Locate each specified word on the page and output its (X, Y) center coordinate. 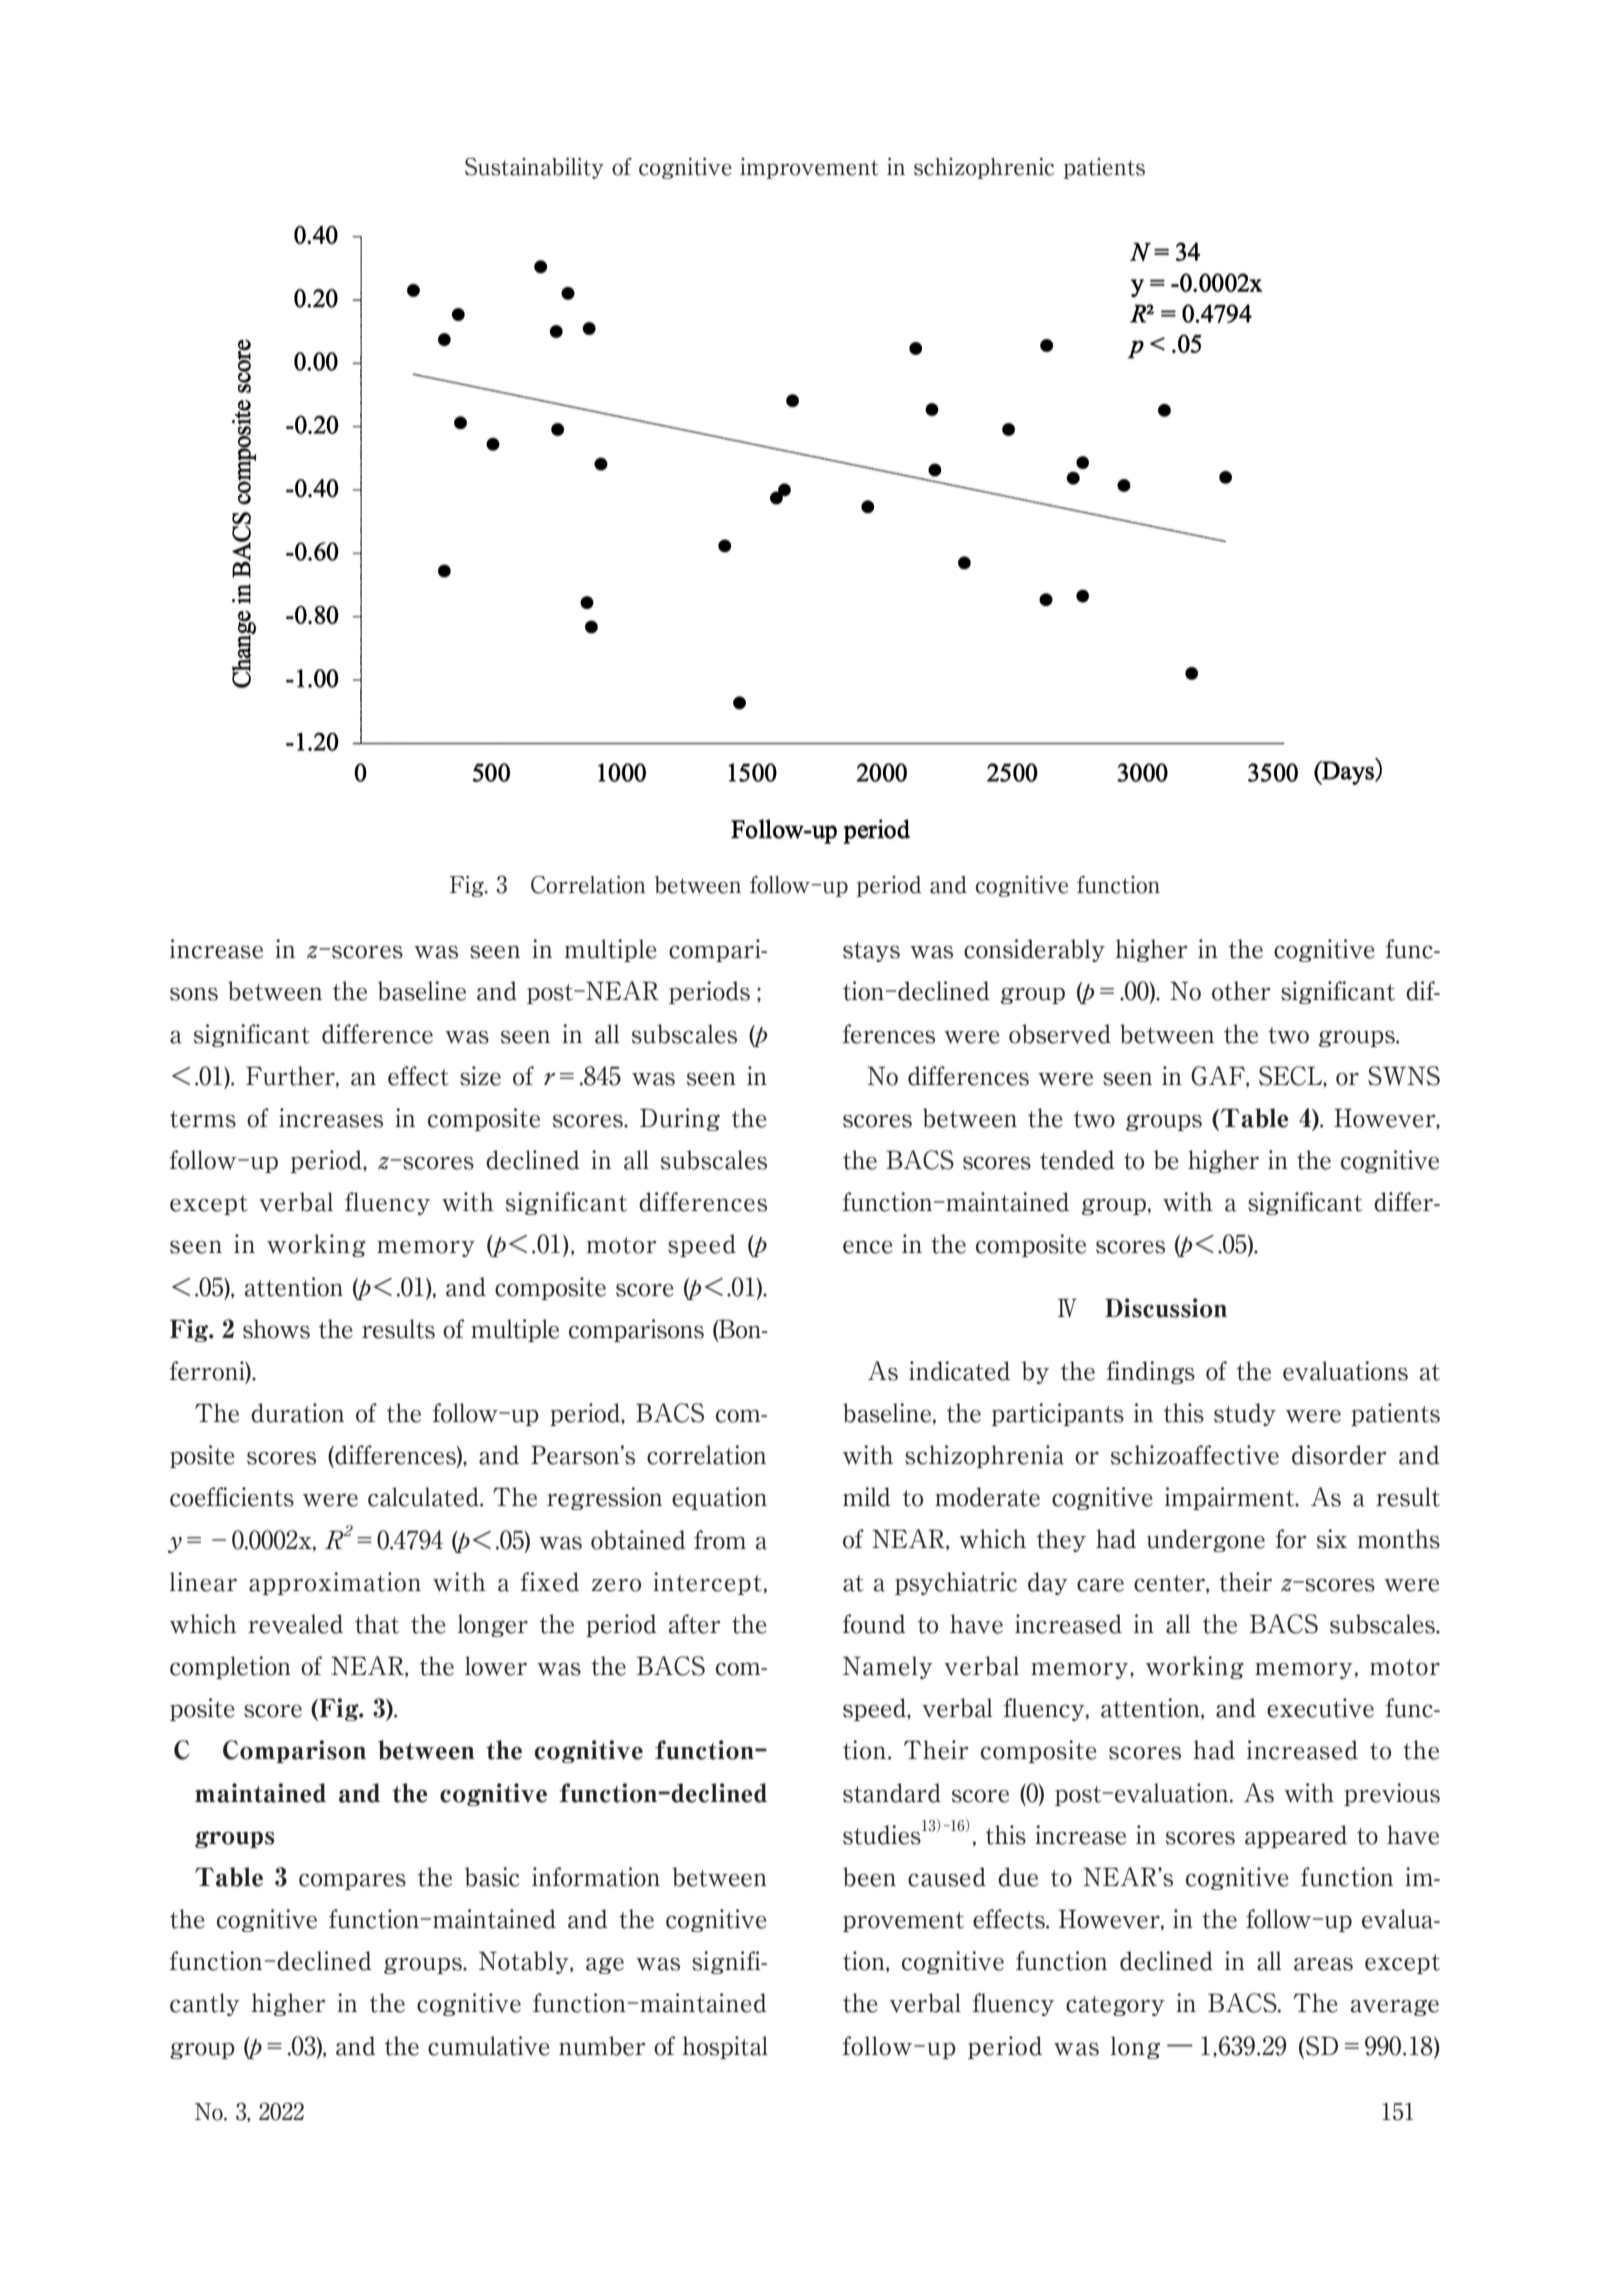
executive (1320, 1708)
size (480, 1076)
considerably (1034, 950)
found (874, 1624)
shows (276, 1329)
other (1241, 991)
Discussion (1166, 1308)
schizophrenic (984, 168)
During (680, 1119)
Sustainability (534, 168)
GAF (1219, 1077)
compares (352, 1881)
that (377, 1624)
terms (203, 1119)
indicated (959, 1371)
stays (871, 952)
